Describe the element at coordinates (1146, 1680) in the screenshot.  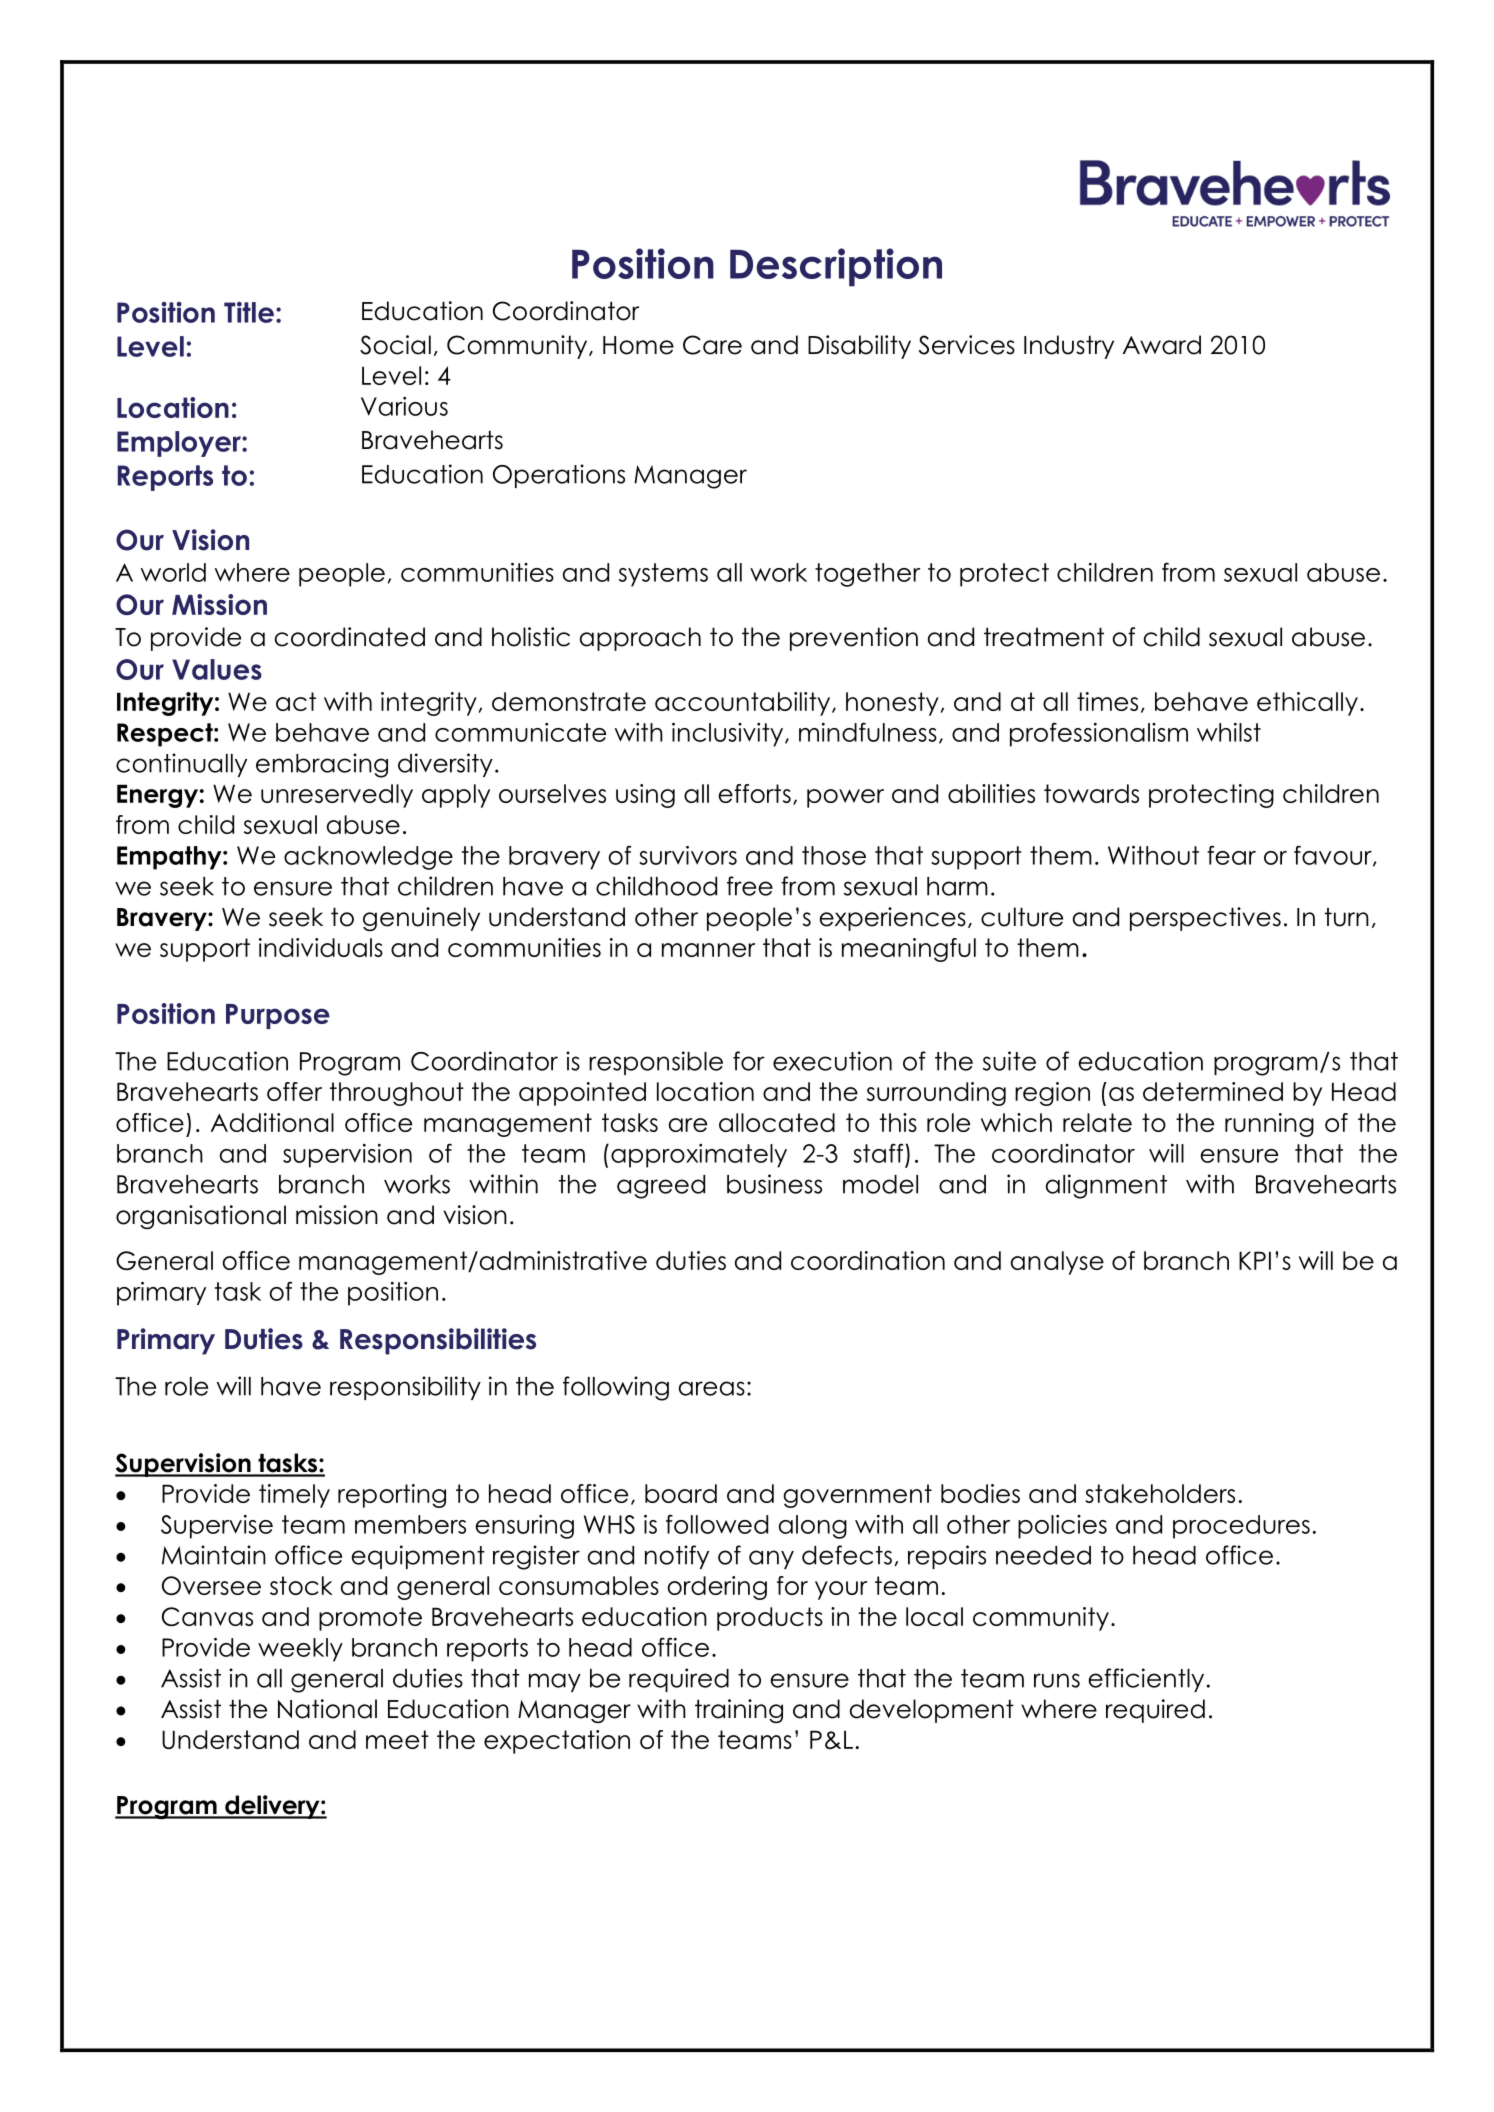
I see `efficiently` at that location.
